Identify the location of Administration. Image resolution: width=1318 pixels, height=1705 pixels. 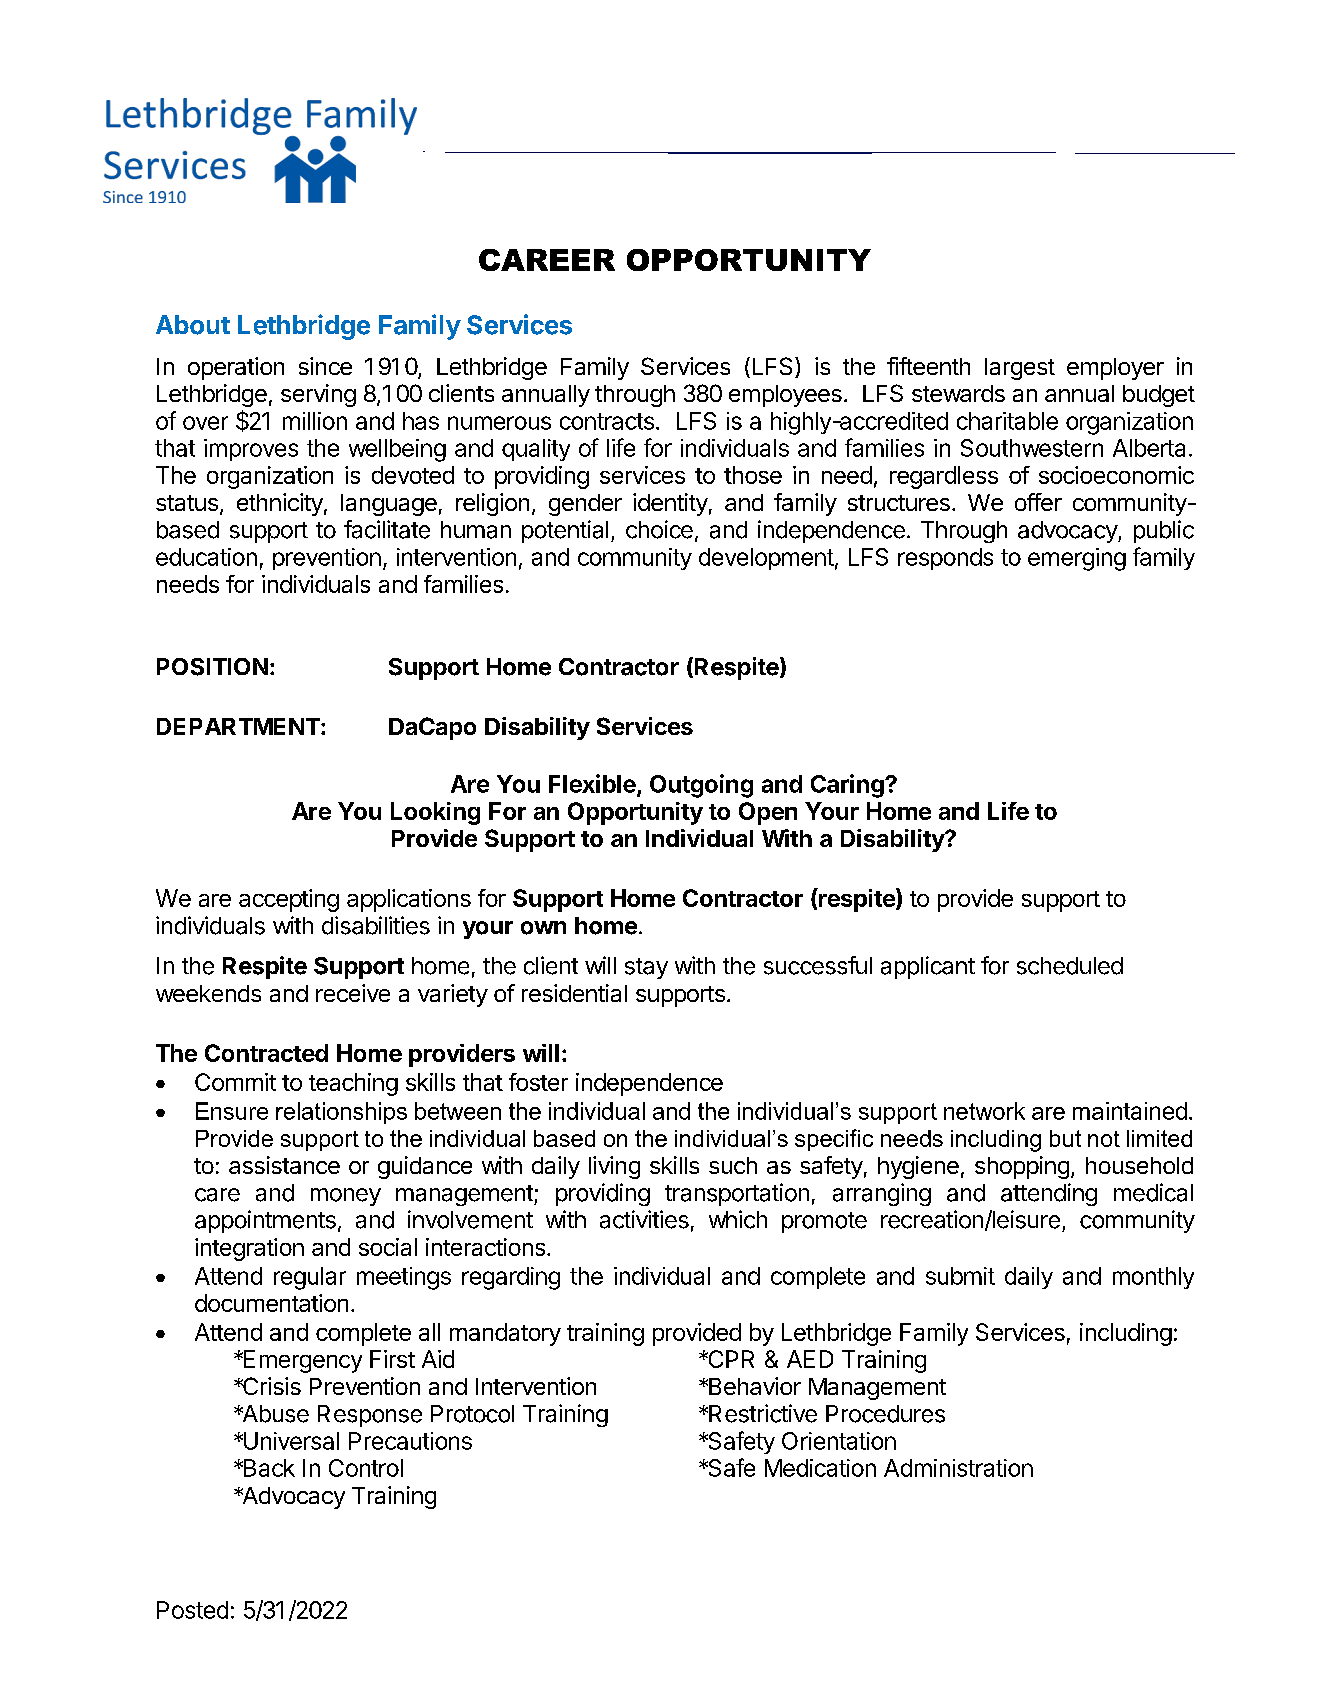
(958, 1468).
